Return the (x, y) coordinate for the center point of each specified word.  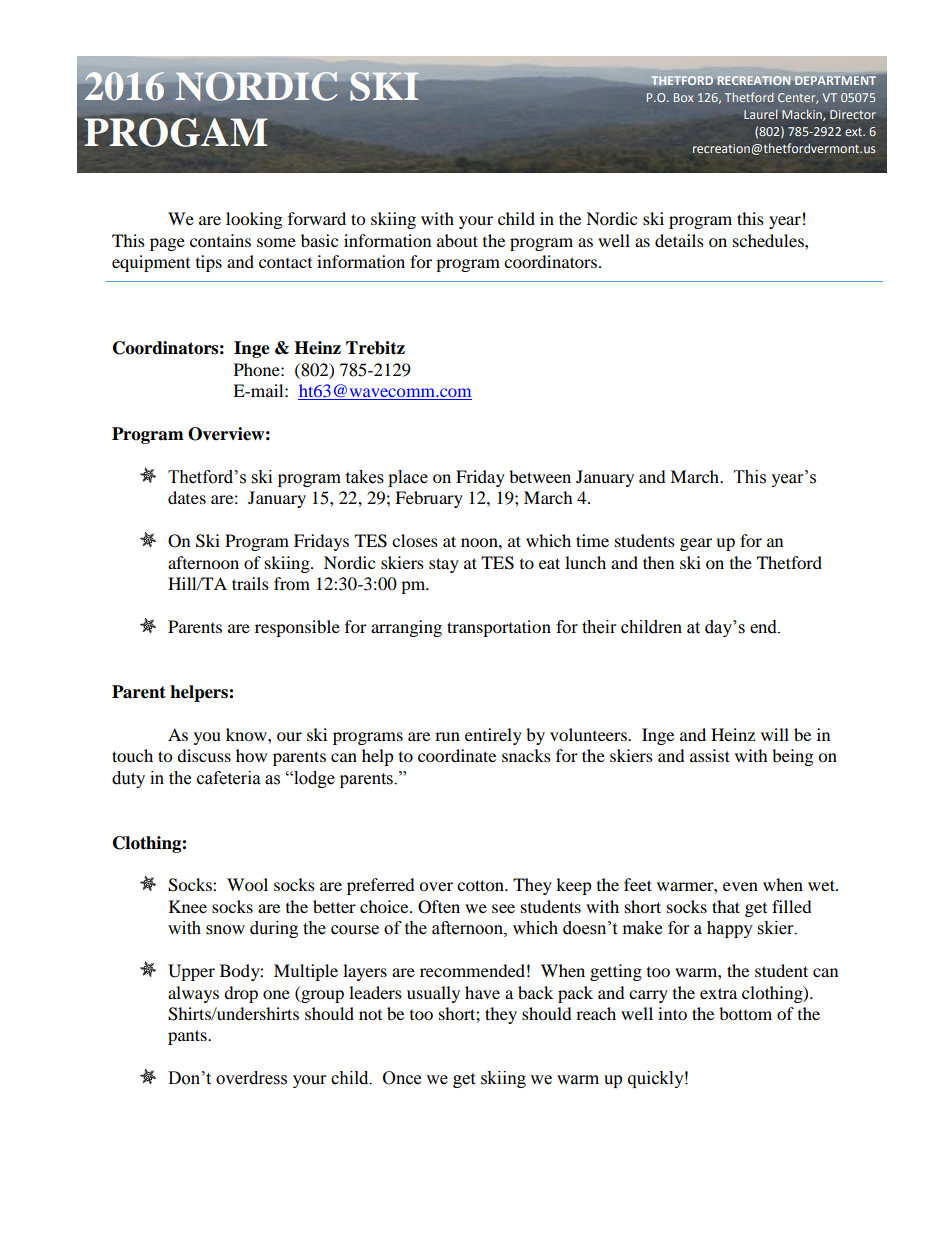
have (482, 992)
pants (188, 1037)
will (775, 734)
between (540, 476)
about (457, 240)
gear (696, 544)
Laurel (761, 114)
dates (187, 497)
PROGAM (176, 132)
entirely (493, 736)
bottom (745, 1013)
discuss (204, 755)
